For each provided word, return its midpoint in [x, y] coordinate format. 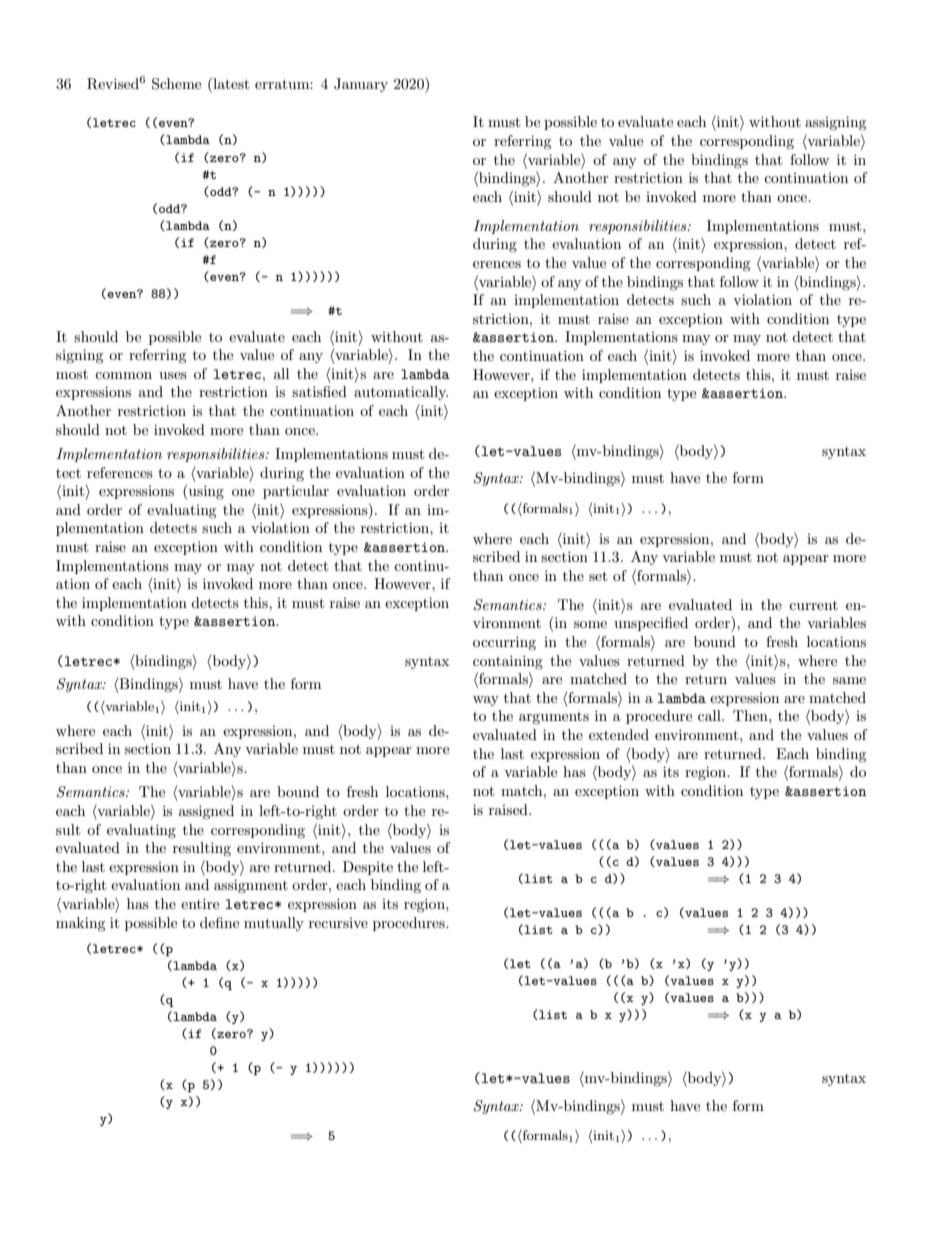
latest [230, 83]
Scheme [176, 84]
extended [619, 734]
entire [200, 903]
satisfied [319, 391]
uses [173, 375]
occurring [504, 643]
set [598, 576]
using [205, 492]
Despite [368, 868]
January [361, 85]
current [813, 605]
